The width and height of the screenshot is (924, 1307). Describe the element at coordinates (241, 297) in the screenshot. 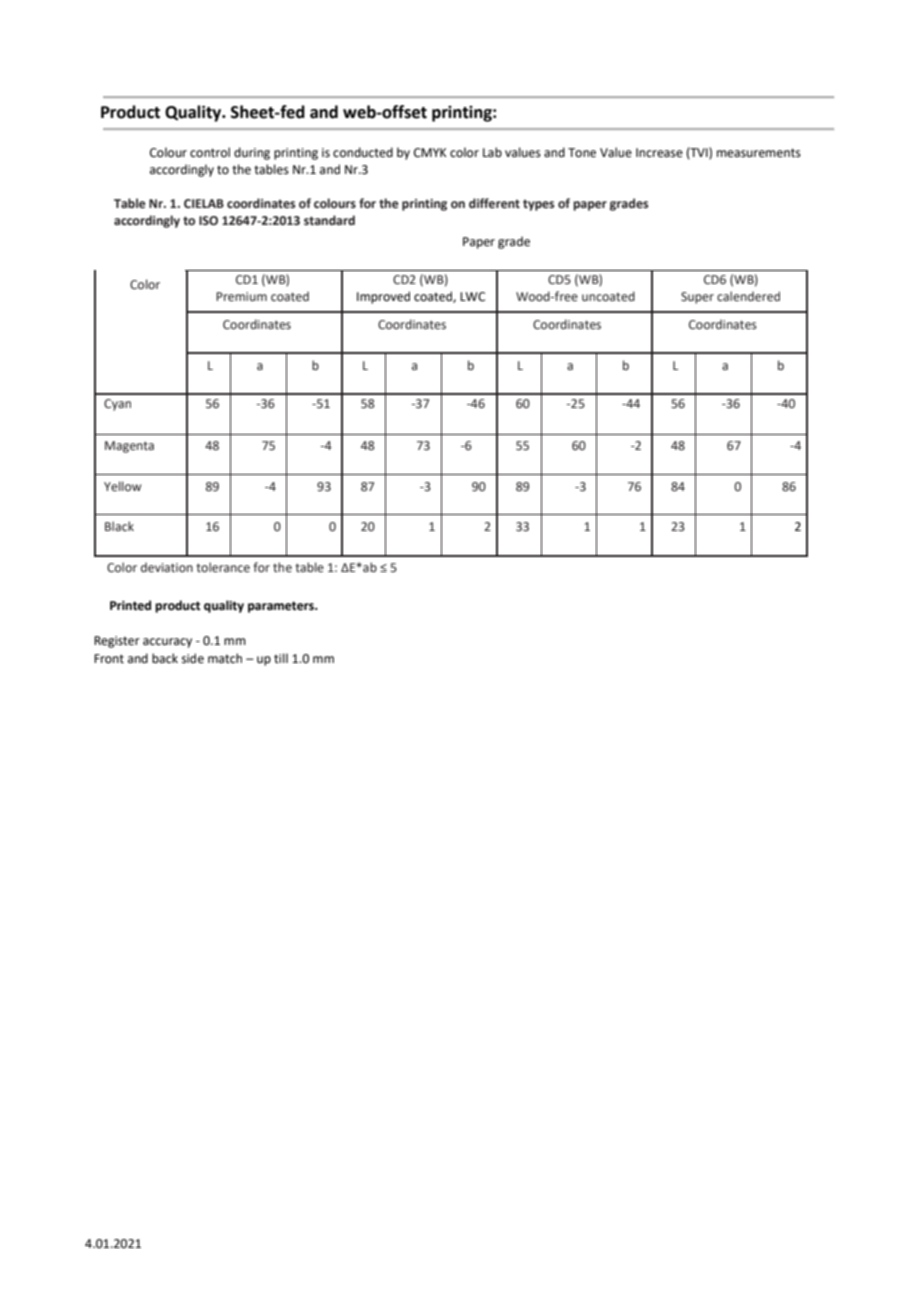

I see `Premium` at that location.
